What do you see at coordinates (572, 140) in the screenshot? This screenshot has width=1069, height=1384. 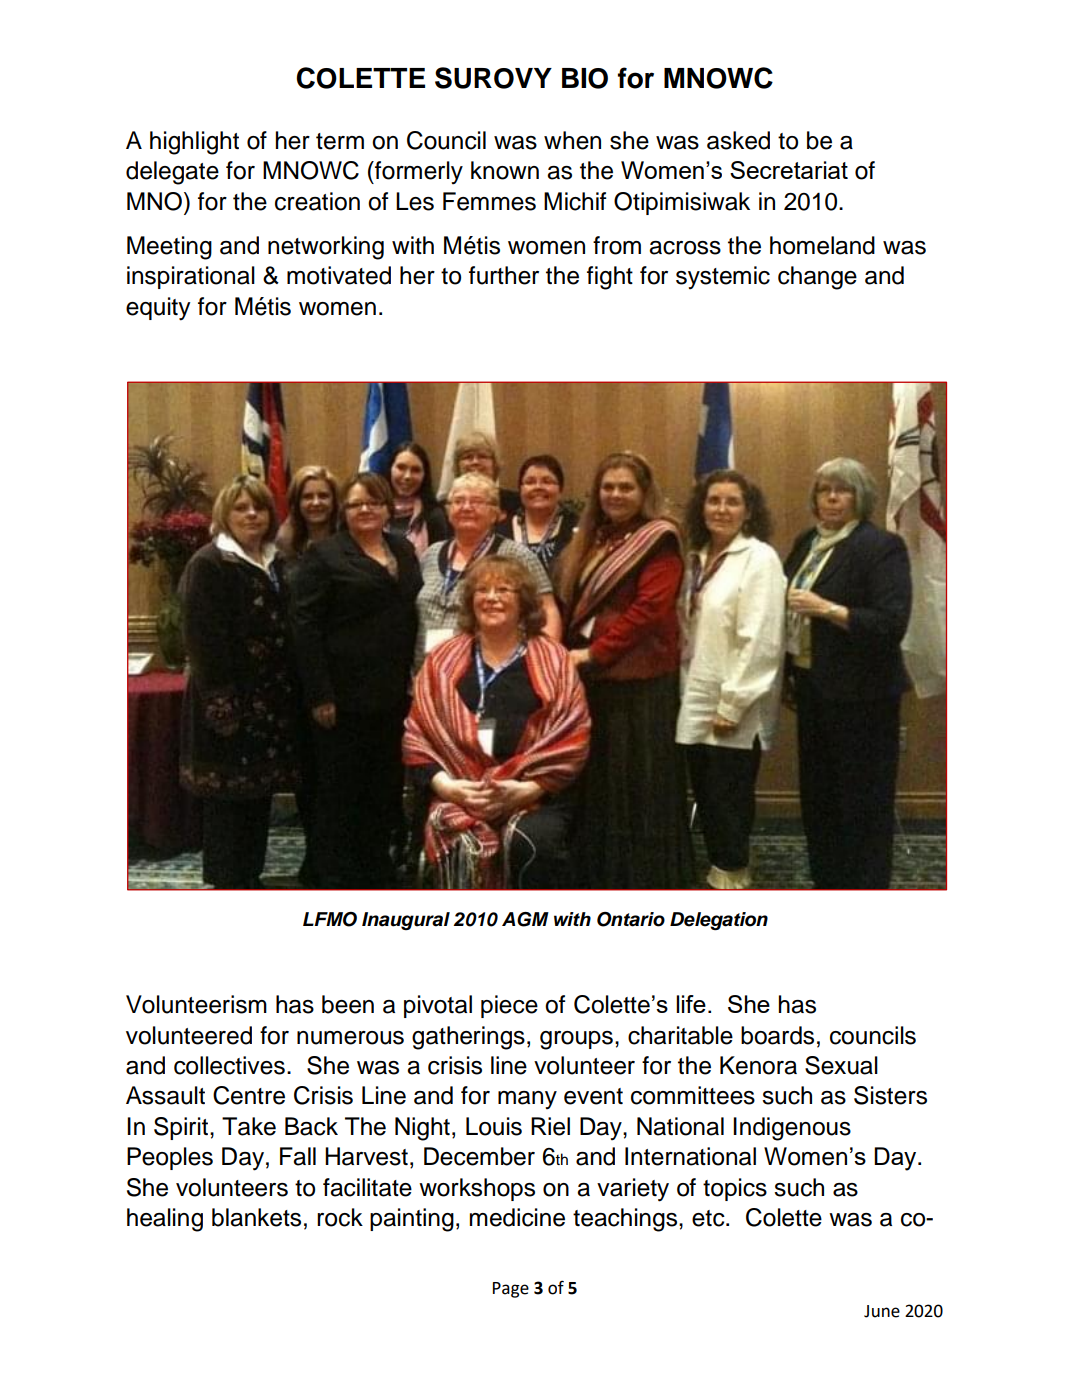 I see `when` at bounding box center [572, 140].
